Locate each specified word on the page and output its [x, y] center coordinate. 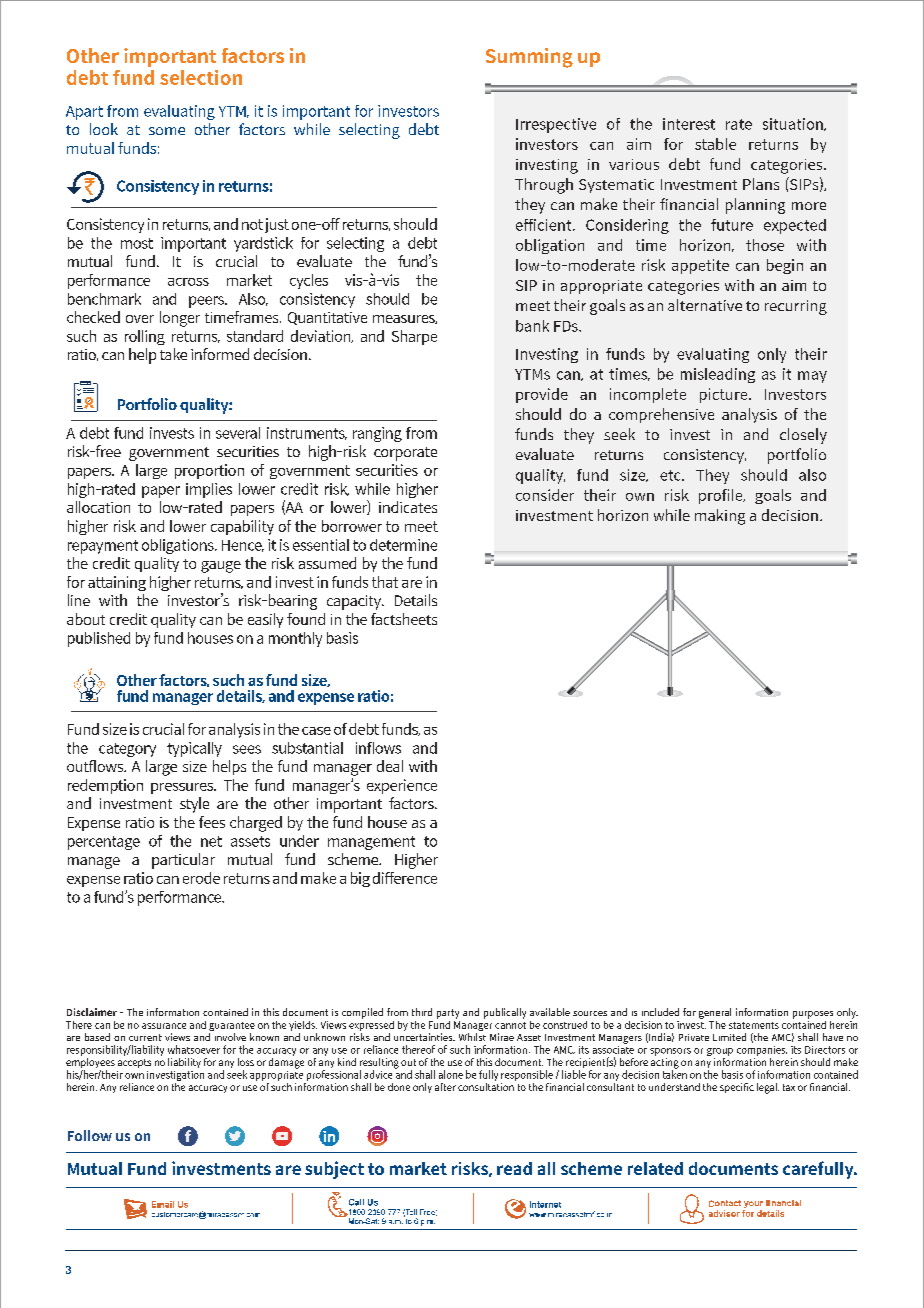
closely [803, 436]
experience [402, 786]
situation [794, 124]
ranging [377, 434]
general [715, 1013]
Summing [529, 58]
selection [201, 77]
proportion [209, 471]
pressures [183, 788]
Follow [90, 1135]
